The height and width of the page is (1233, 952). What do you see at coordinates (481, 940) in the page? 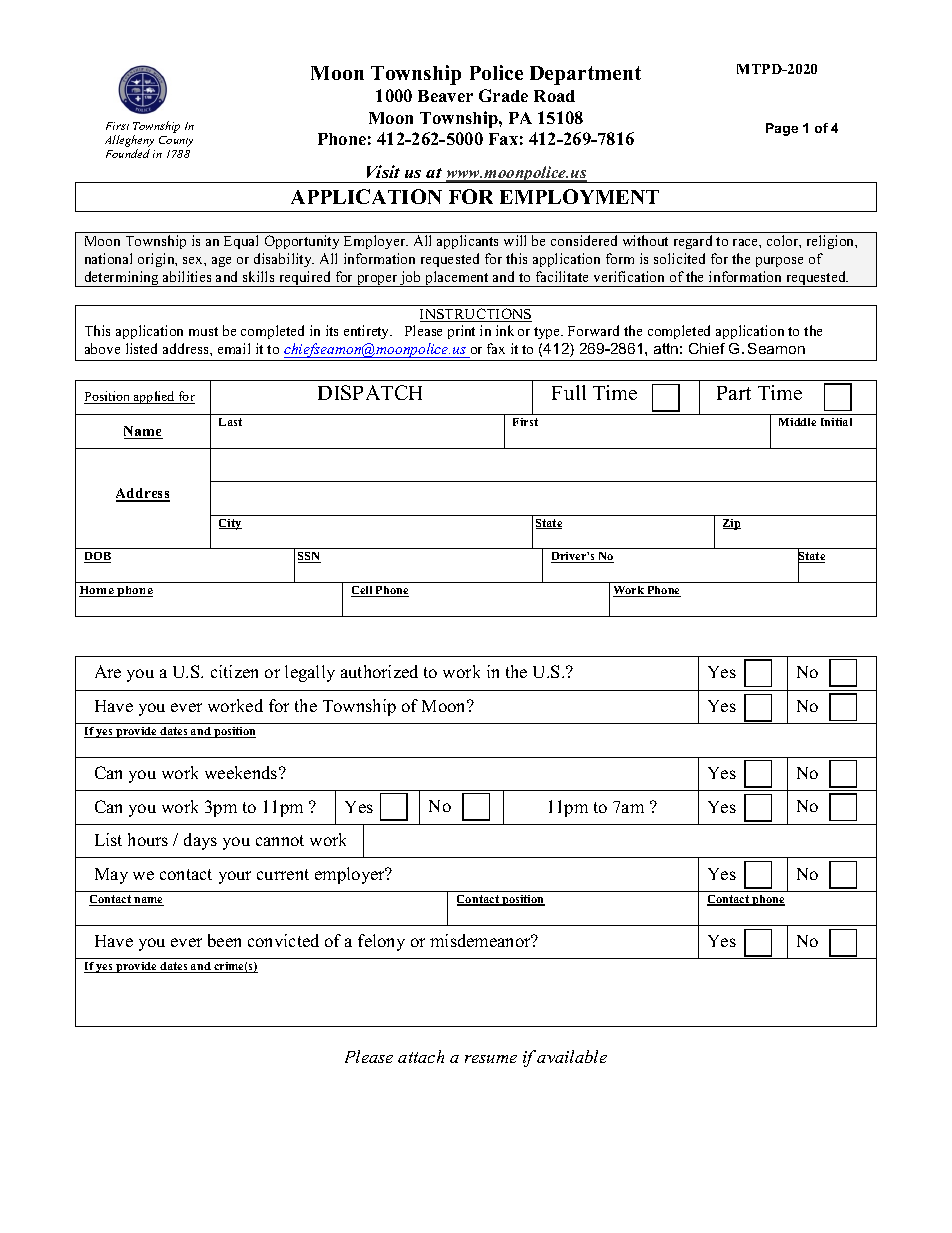
I see `misdemeanor` at bounding box center [481, 940].
